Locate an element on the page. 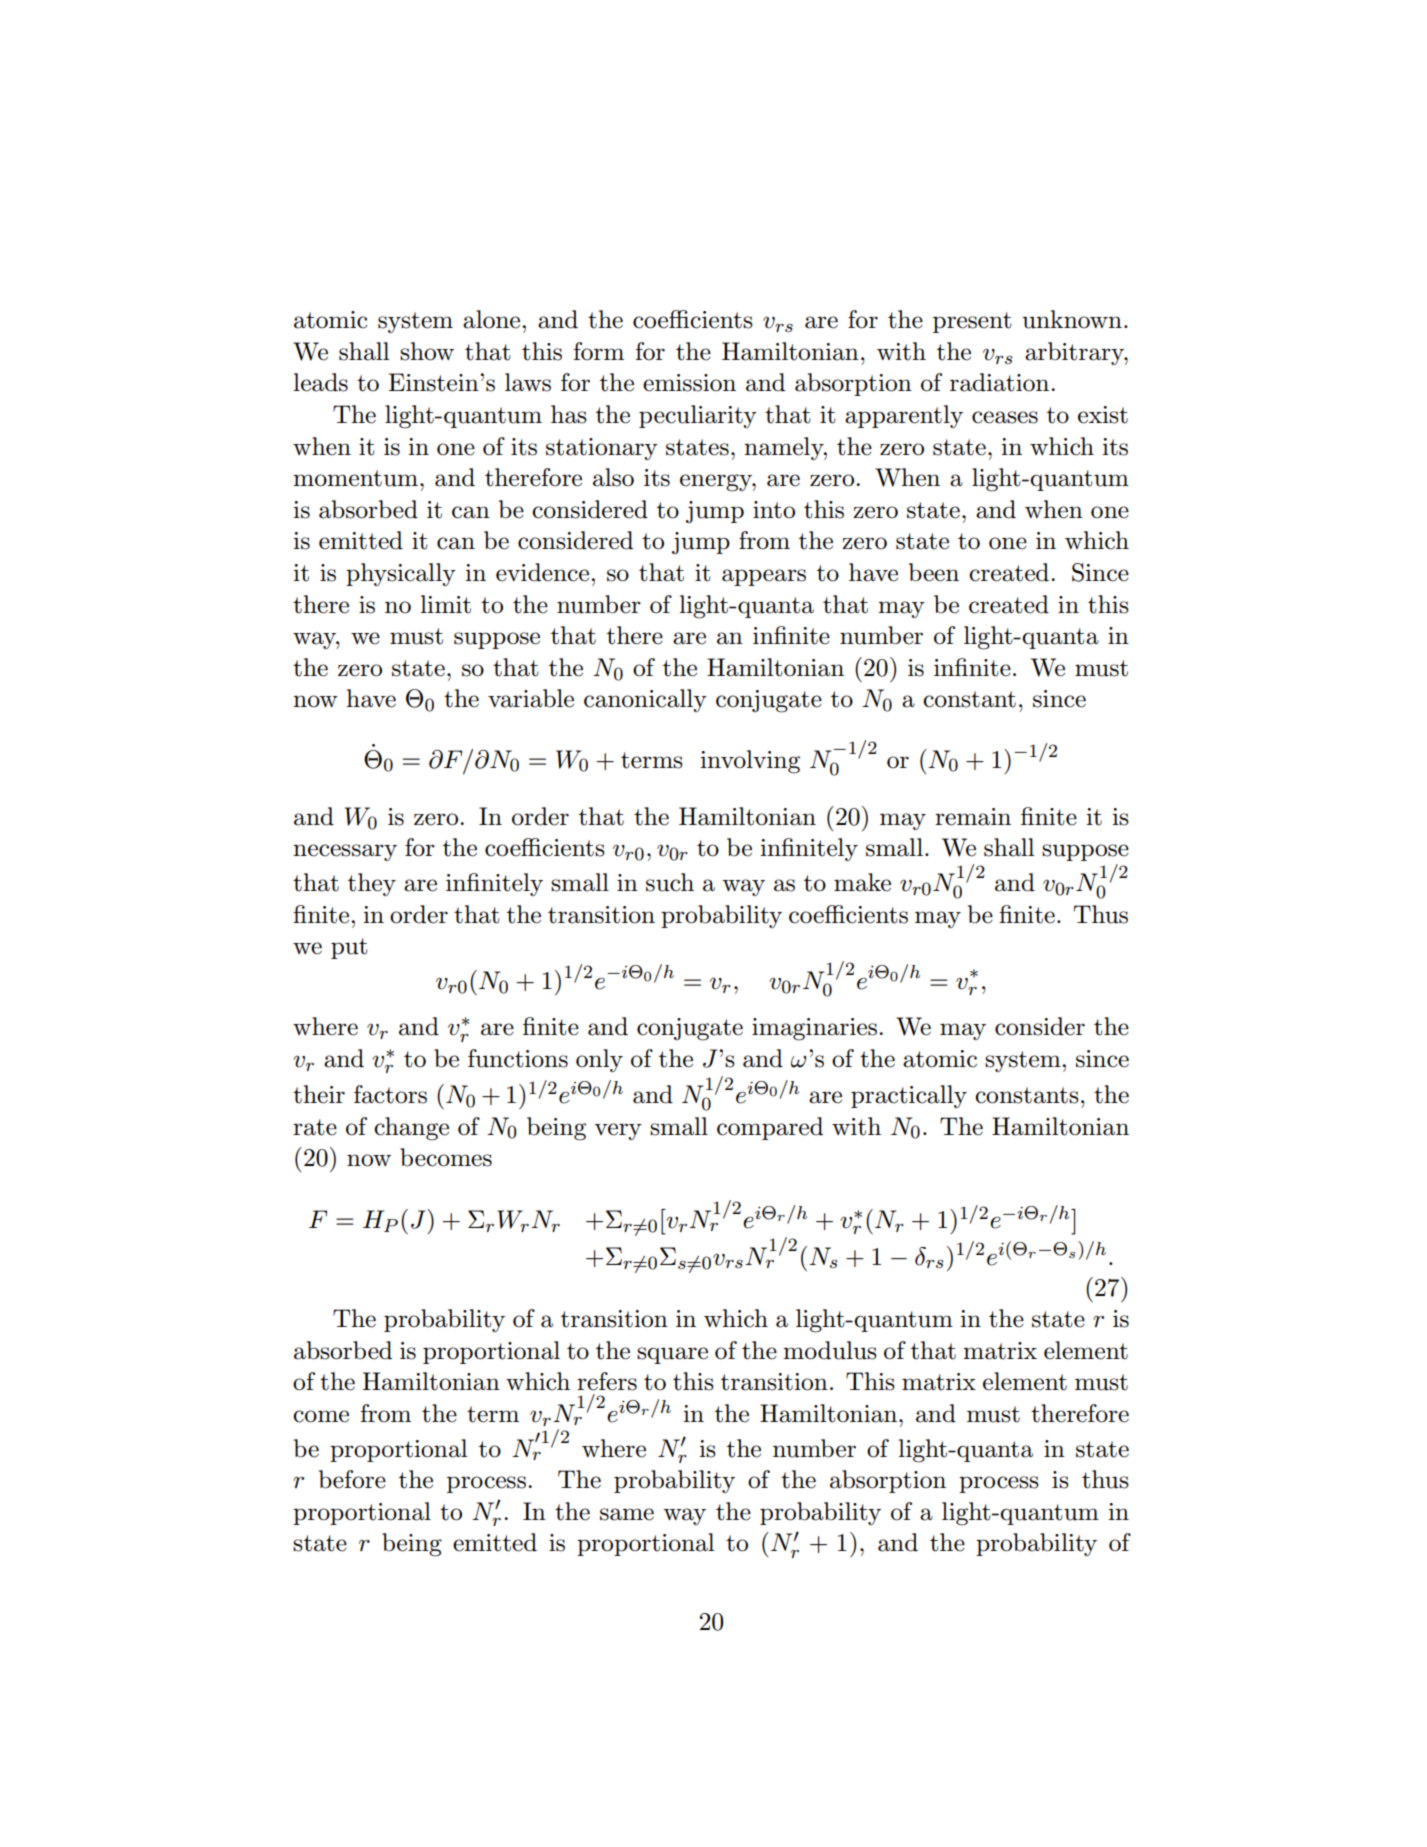  radiation is located at coordinates (1001, 382).
